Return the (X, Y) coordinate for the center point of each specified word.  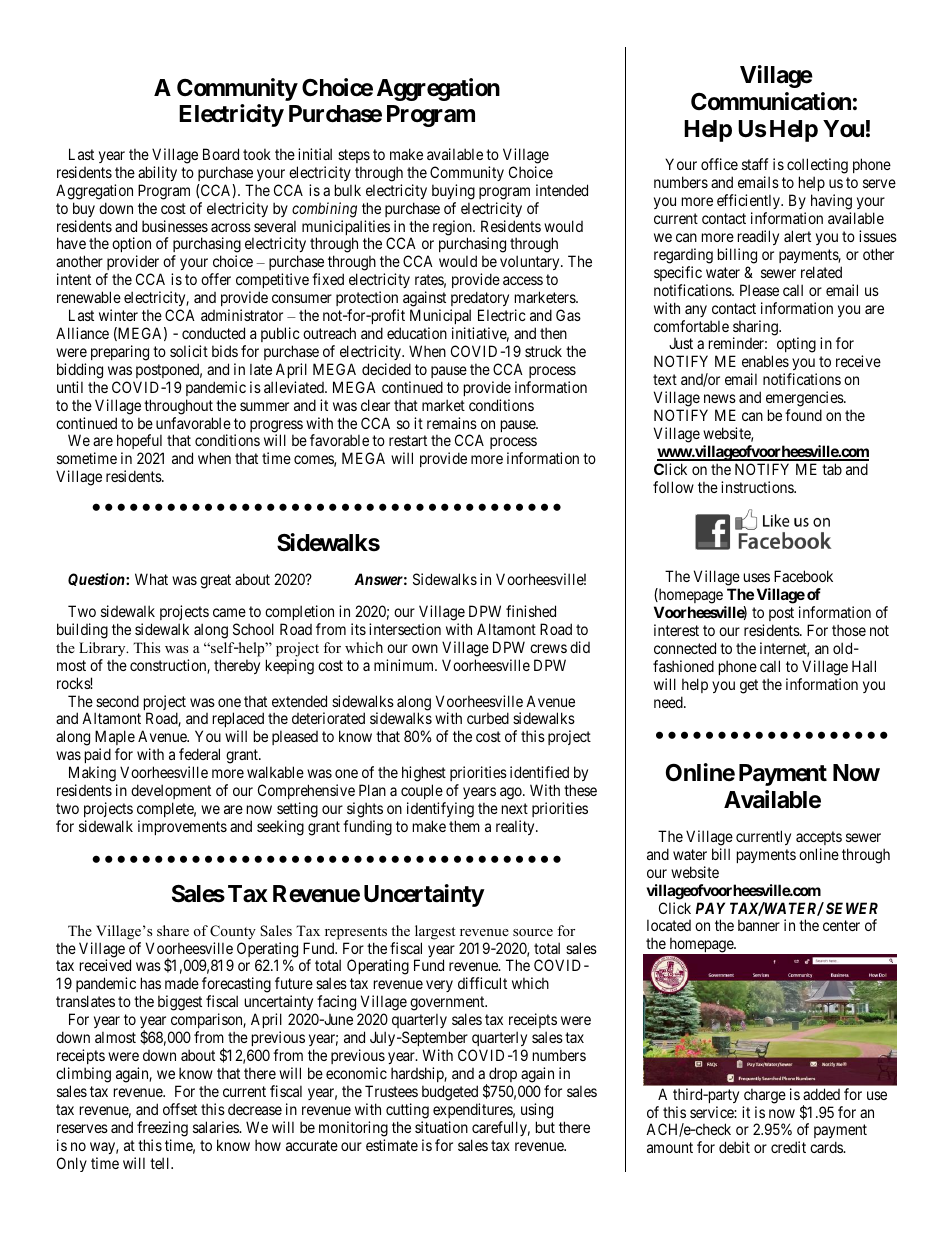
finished (531, 611)
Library (103, 649)
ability (157, 173)
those (849, 630)
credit (788, 1147)
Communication (771, 101)
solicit (189, 351)
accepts (819, 838)
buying (453, 192)
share (173, 930)
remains (452, 423)
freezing (162, 1129)
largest (435, 932)
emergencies (805, 400)
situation (441, 1127)
